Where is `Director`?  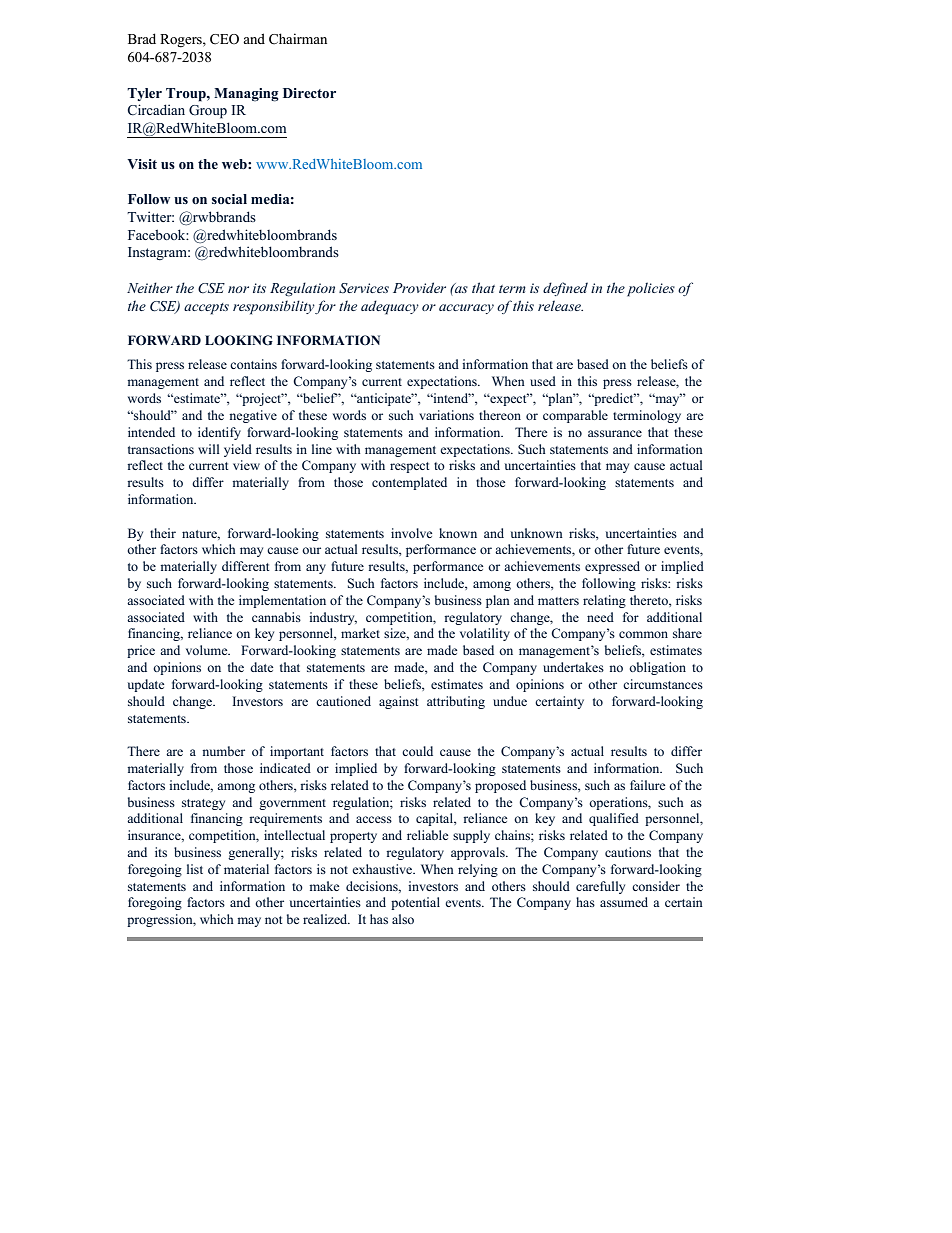 Director is located at coordinates (309, 93).
